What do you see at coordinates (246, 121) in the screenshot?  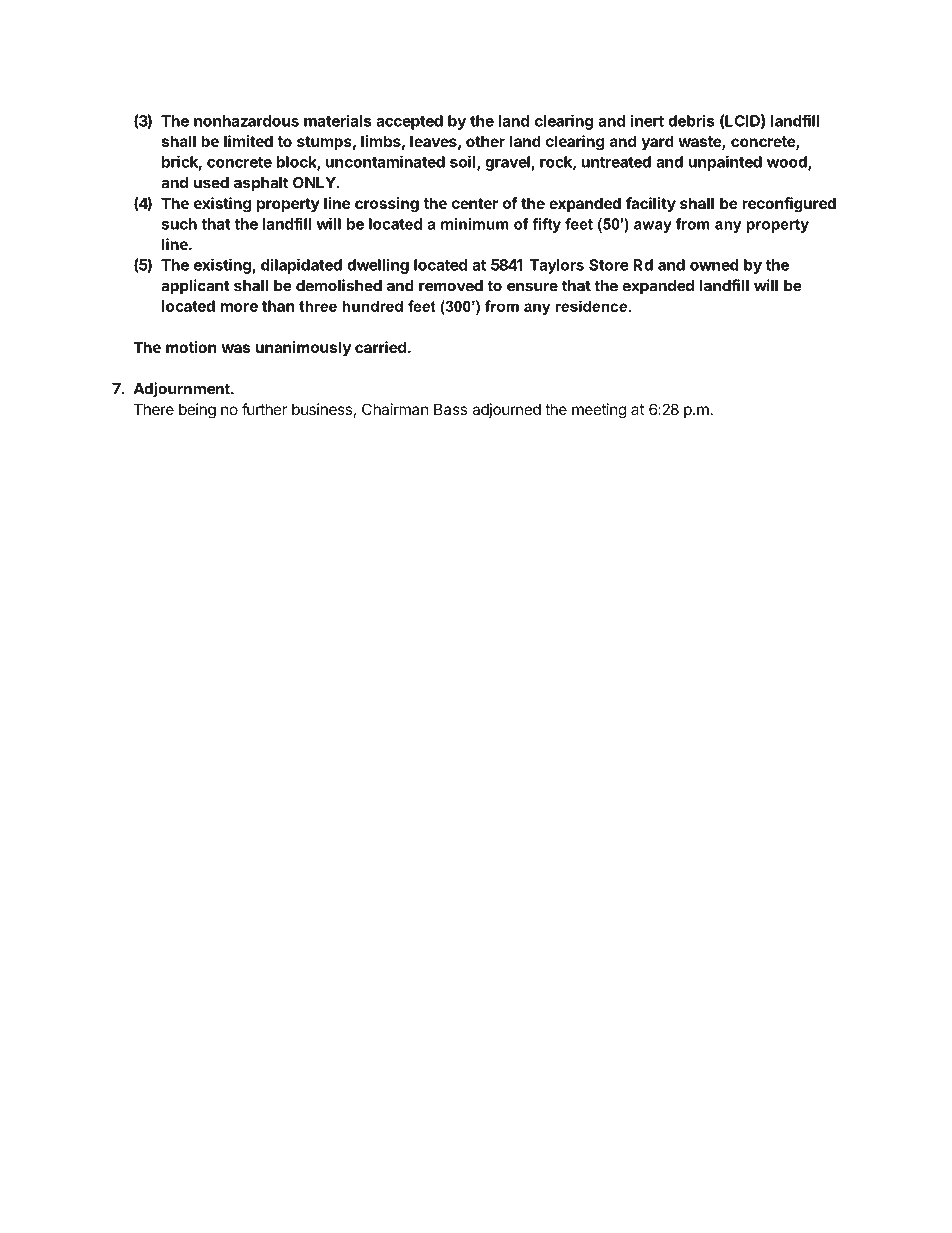 I see `nonhazardous` at bounding box center [246, 121].
